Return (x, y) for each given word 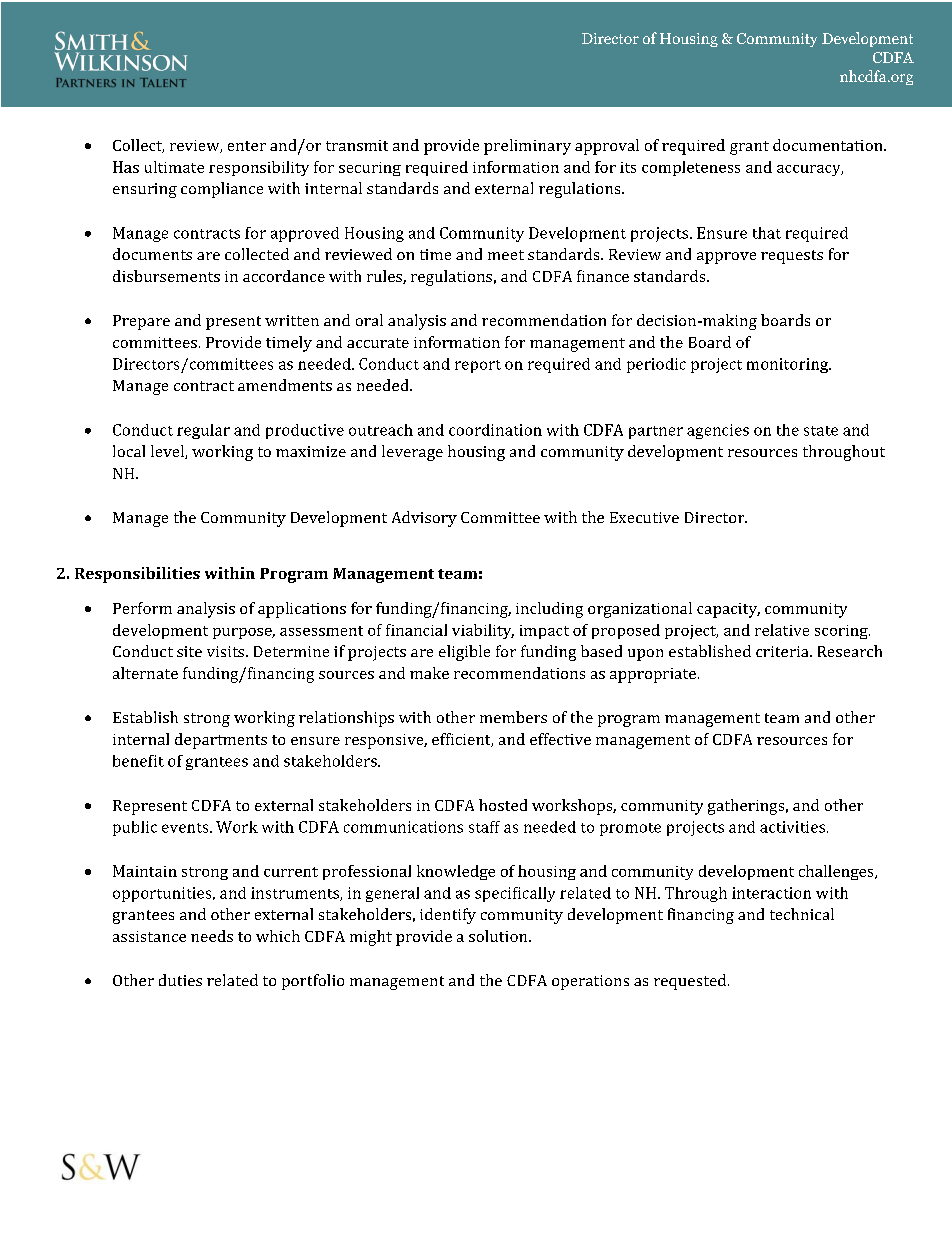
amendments (285, 385)
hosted (503, 805)
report (478, 366)
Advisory (424, 519)
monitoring (789, 365)
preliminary (527, 147)
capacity (728, 610)
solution (499, 936)
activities (794, 827)
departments (221, 741)
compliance (222, 190)
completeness (691, 168)
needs (212, 936)
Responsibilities (137, 575)
